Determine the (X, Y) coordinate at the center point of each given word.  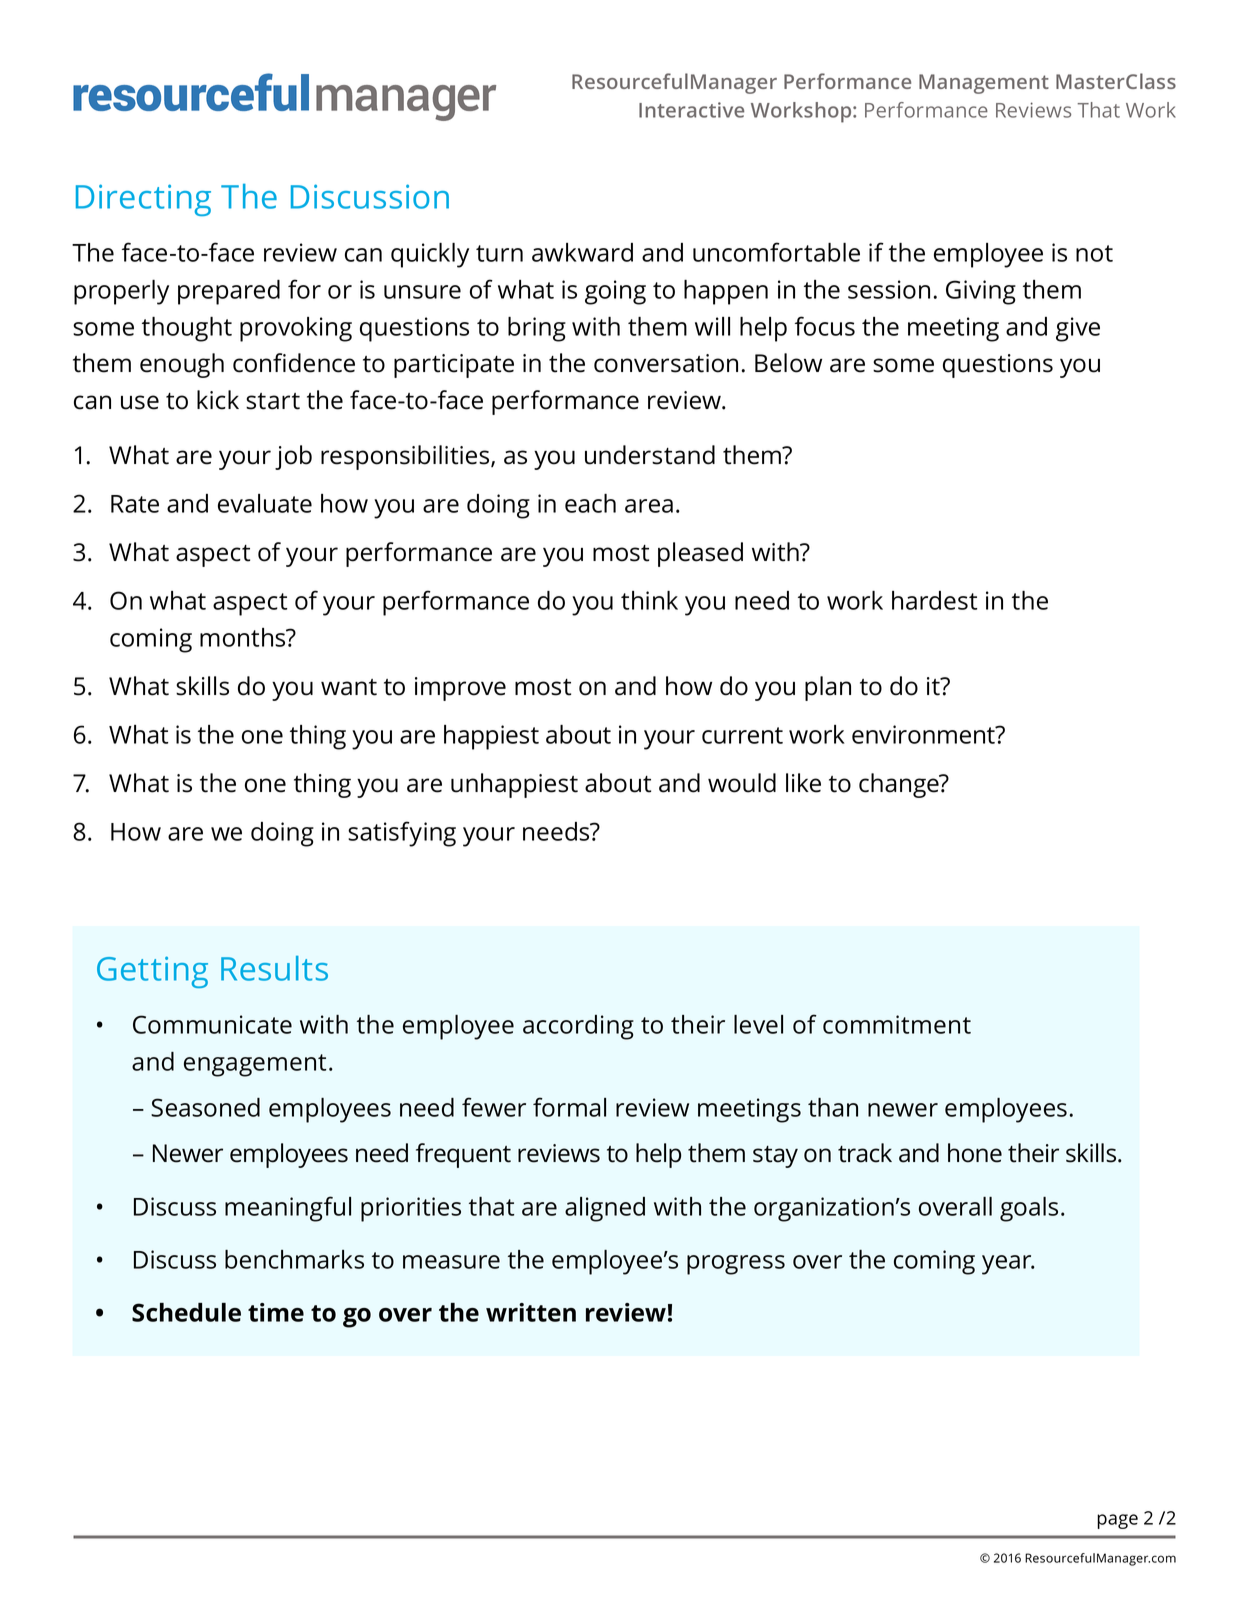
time (276, 1312)
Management (984, 84)
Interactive (691, 110)
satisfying (402, 834)
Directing (143, 200)
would (742, 783)
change (900, 785)
